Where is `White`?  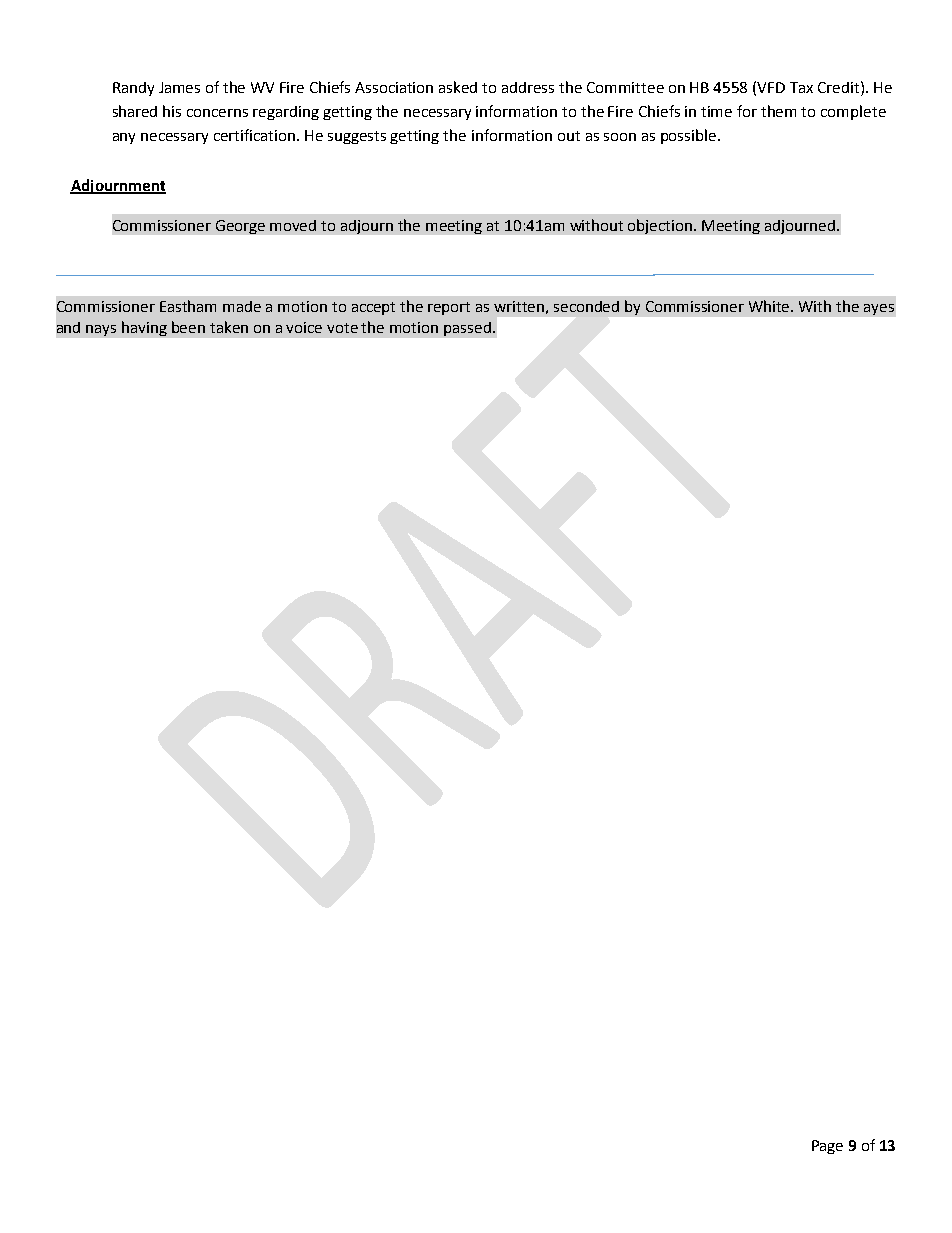 White is located at coordinates (771, 306).
